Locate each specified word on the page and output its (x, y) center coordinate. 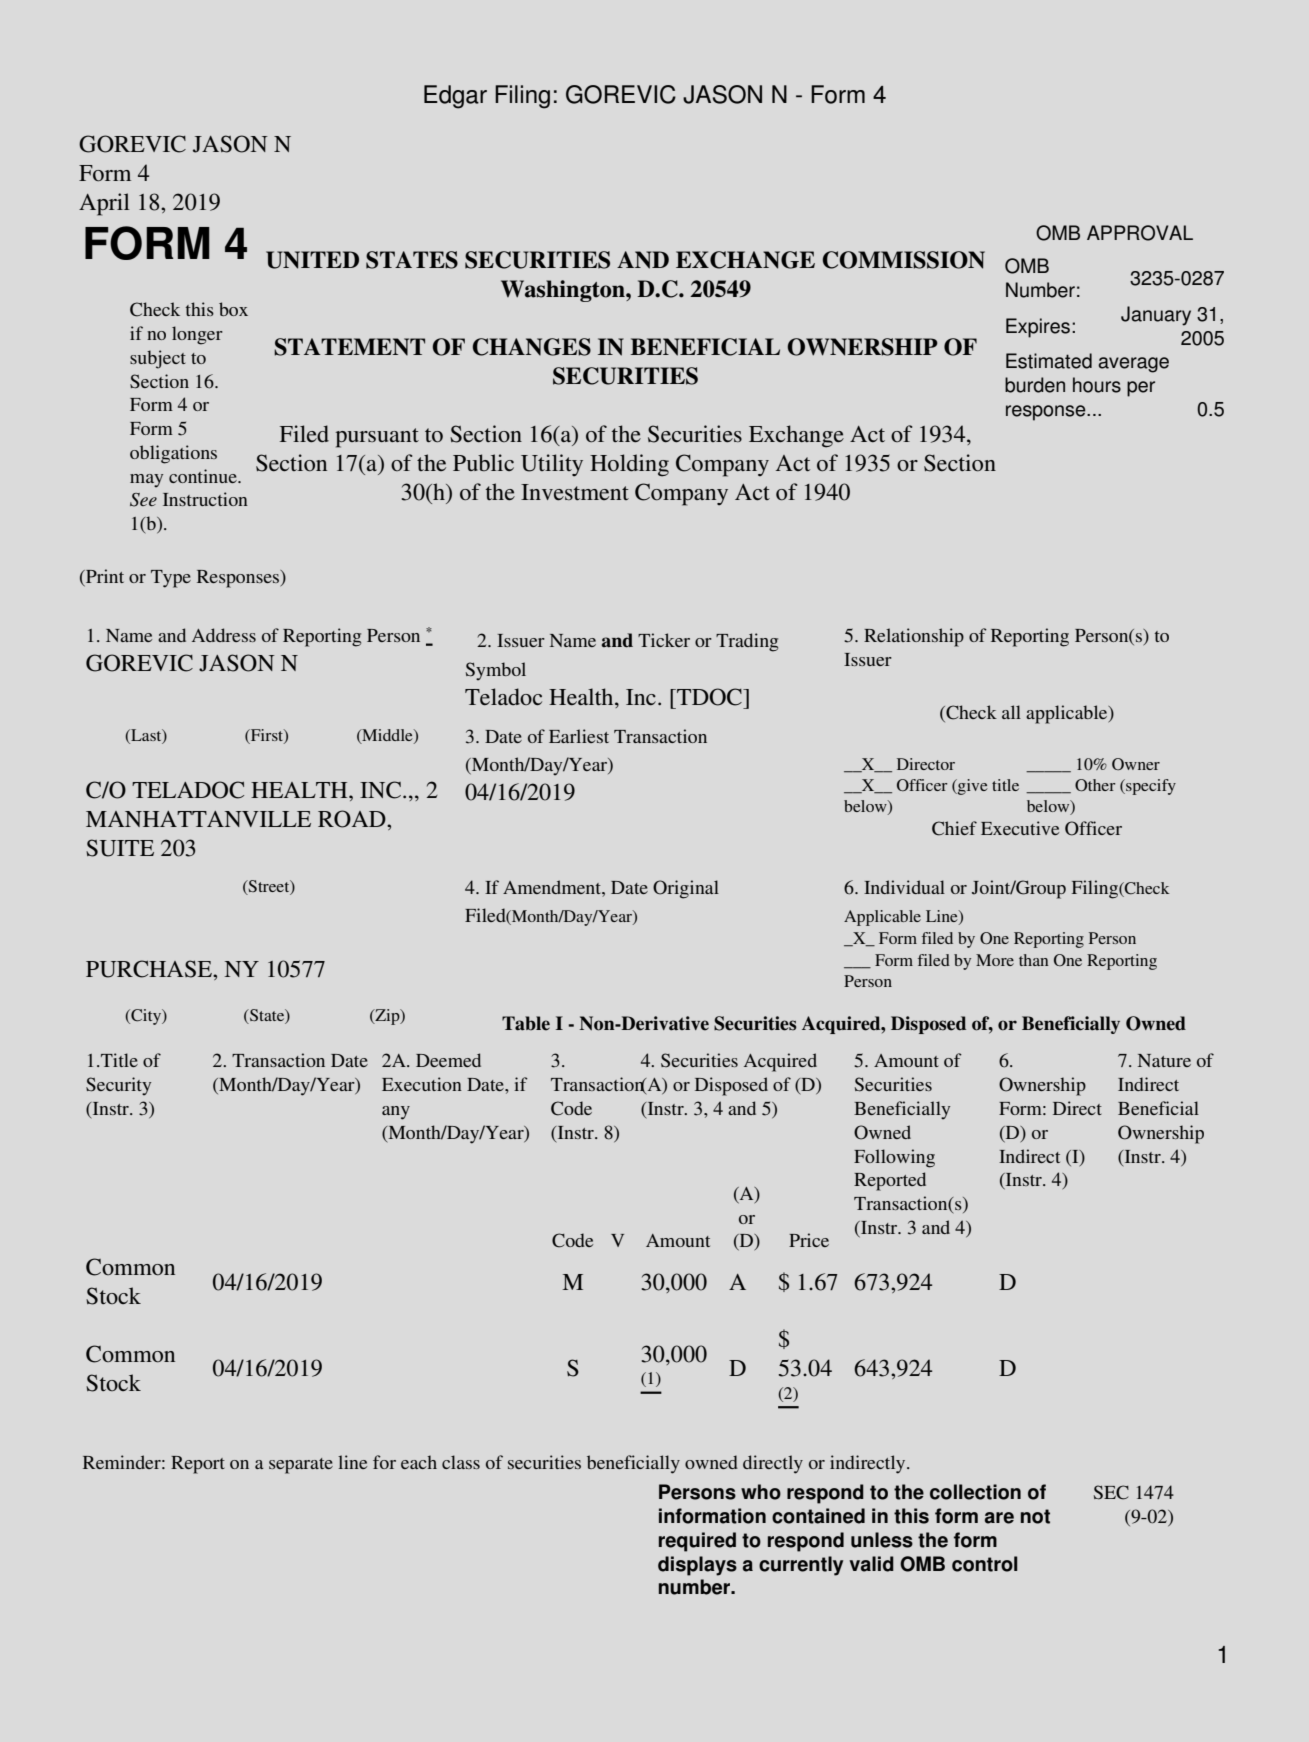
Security (118, 1086)
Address (224, 635)
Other (1095, 785)
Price (809, 1240)
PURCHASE (150, 969)
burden (1035, 385)
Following (894, 1158)
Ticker (664, 640)
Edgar (455, 97)
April (104, 204)
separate (301, 1466)
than (1033, 960)
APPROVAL (1140, 233)
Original (686, 889)
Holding (629, 465)
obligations (173, 454)
